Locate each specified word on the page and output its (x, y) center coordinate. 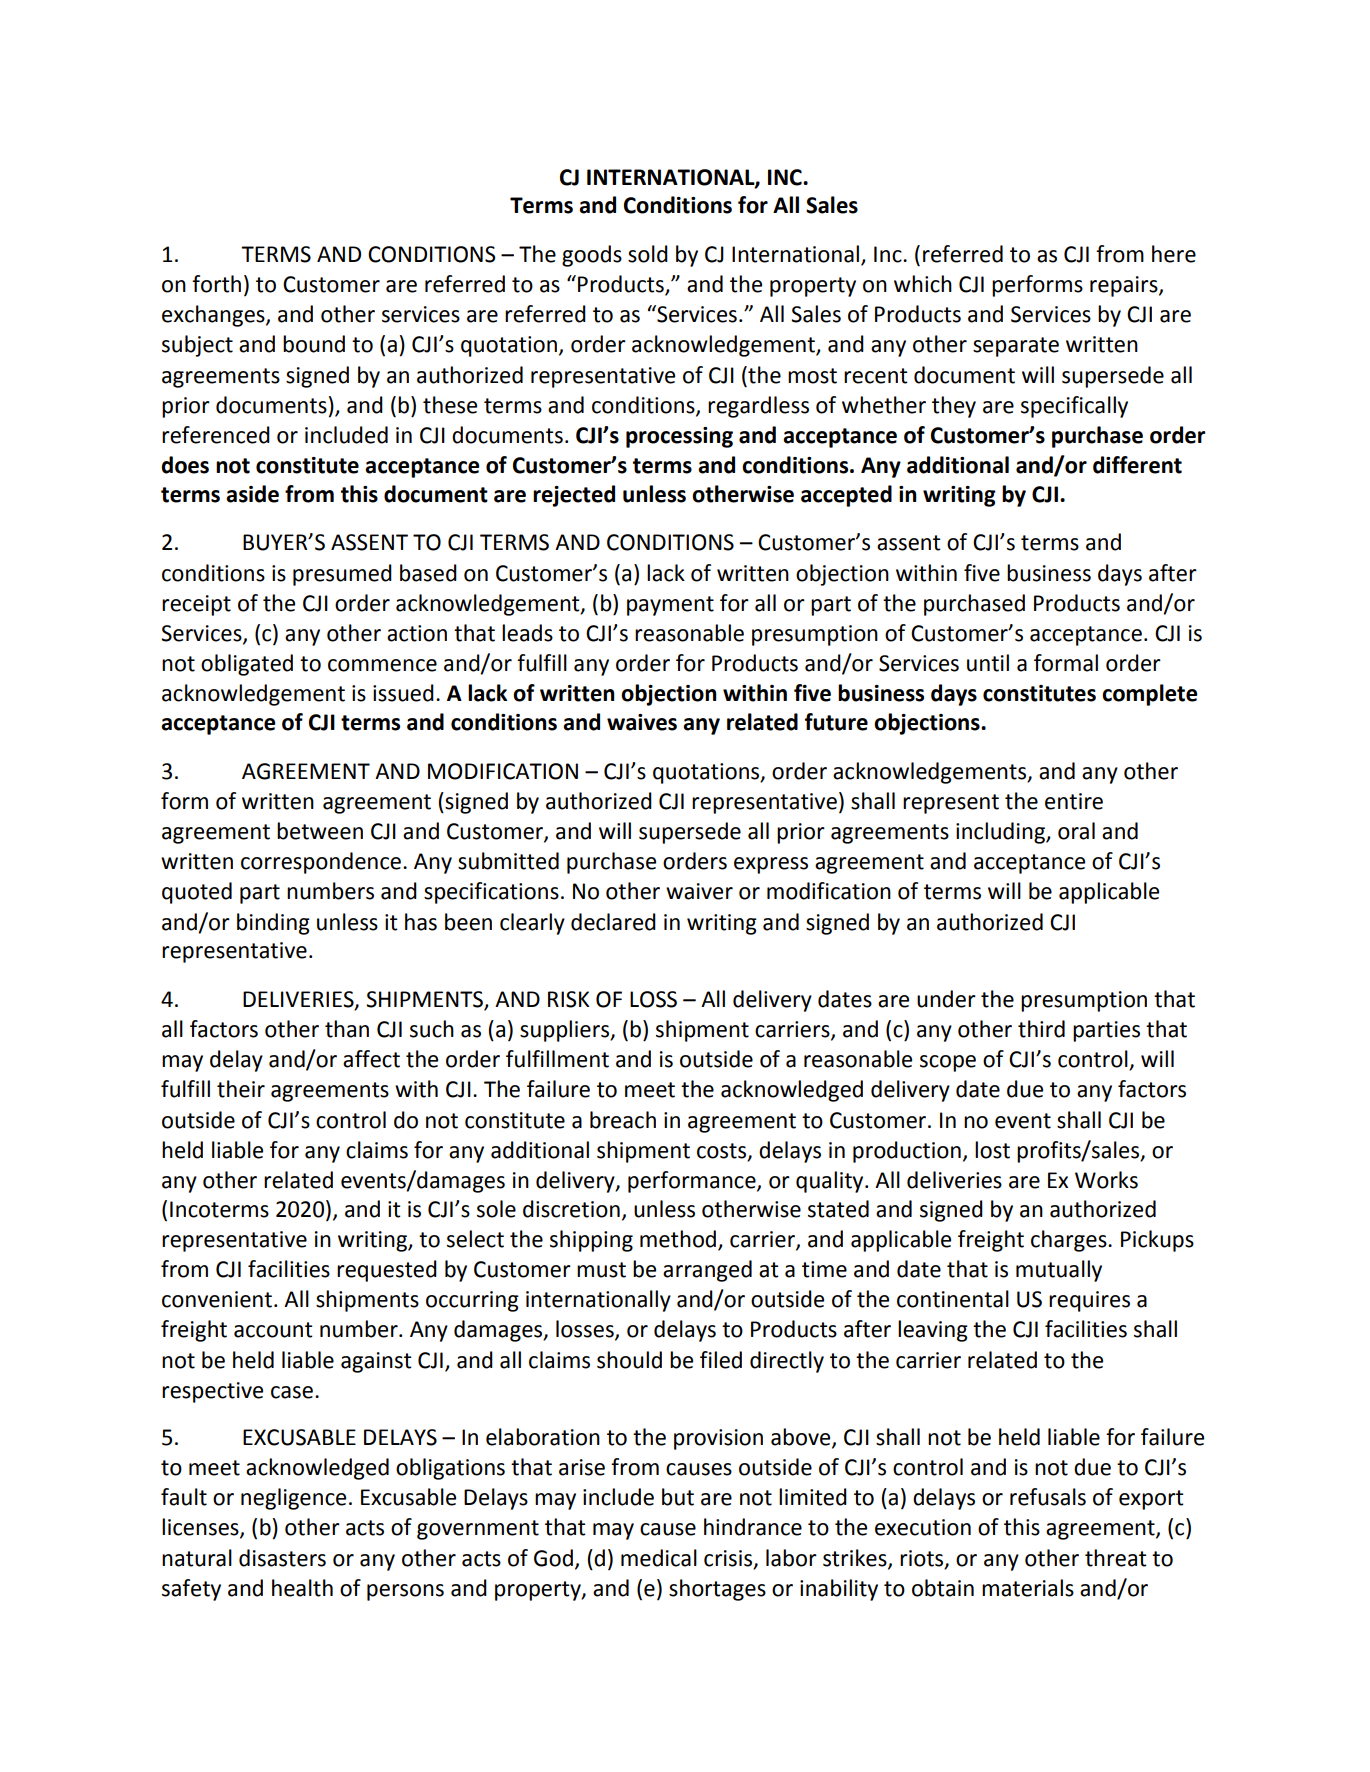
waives (642, 722)
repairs (1125, 286)
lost (992, 1150)
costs (723, 1152)
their (241, 1089)
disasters (282, 1558)
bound (314, 344)
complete (1150, 695)
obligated (247, 665)
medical (659, 1558)
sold (648, 254)
